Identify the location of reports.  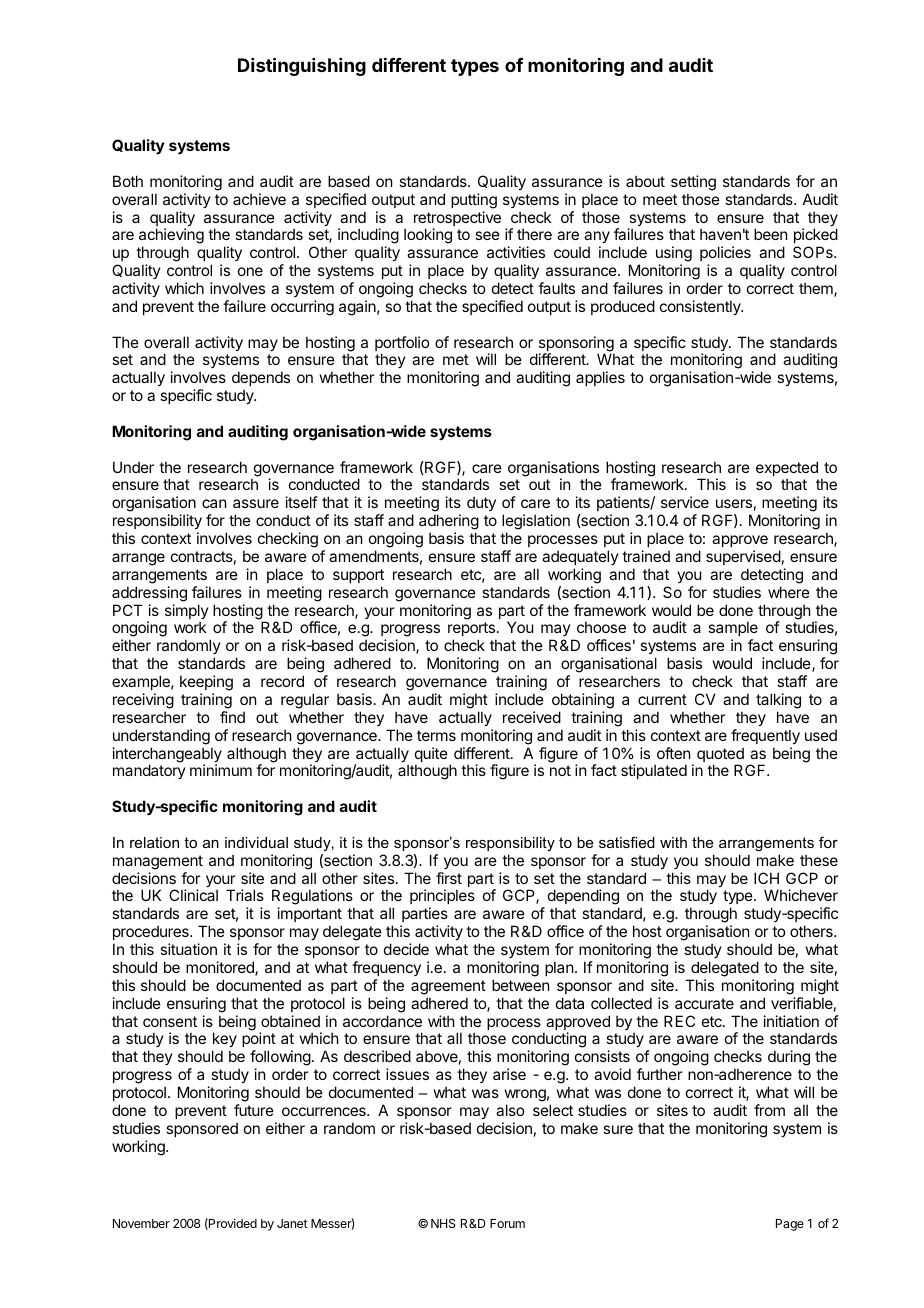
(472, 631).
